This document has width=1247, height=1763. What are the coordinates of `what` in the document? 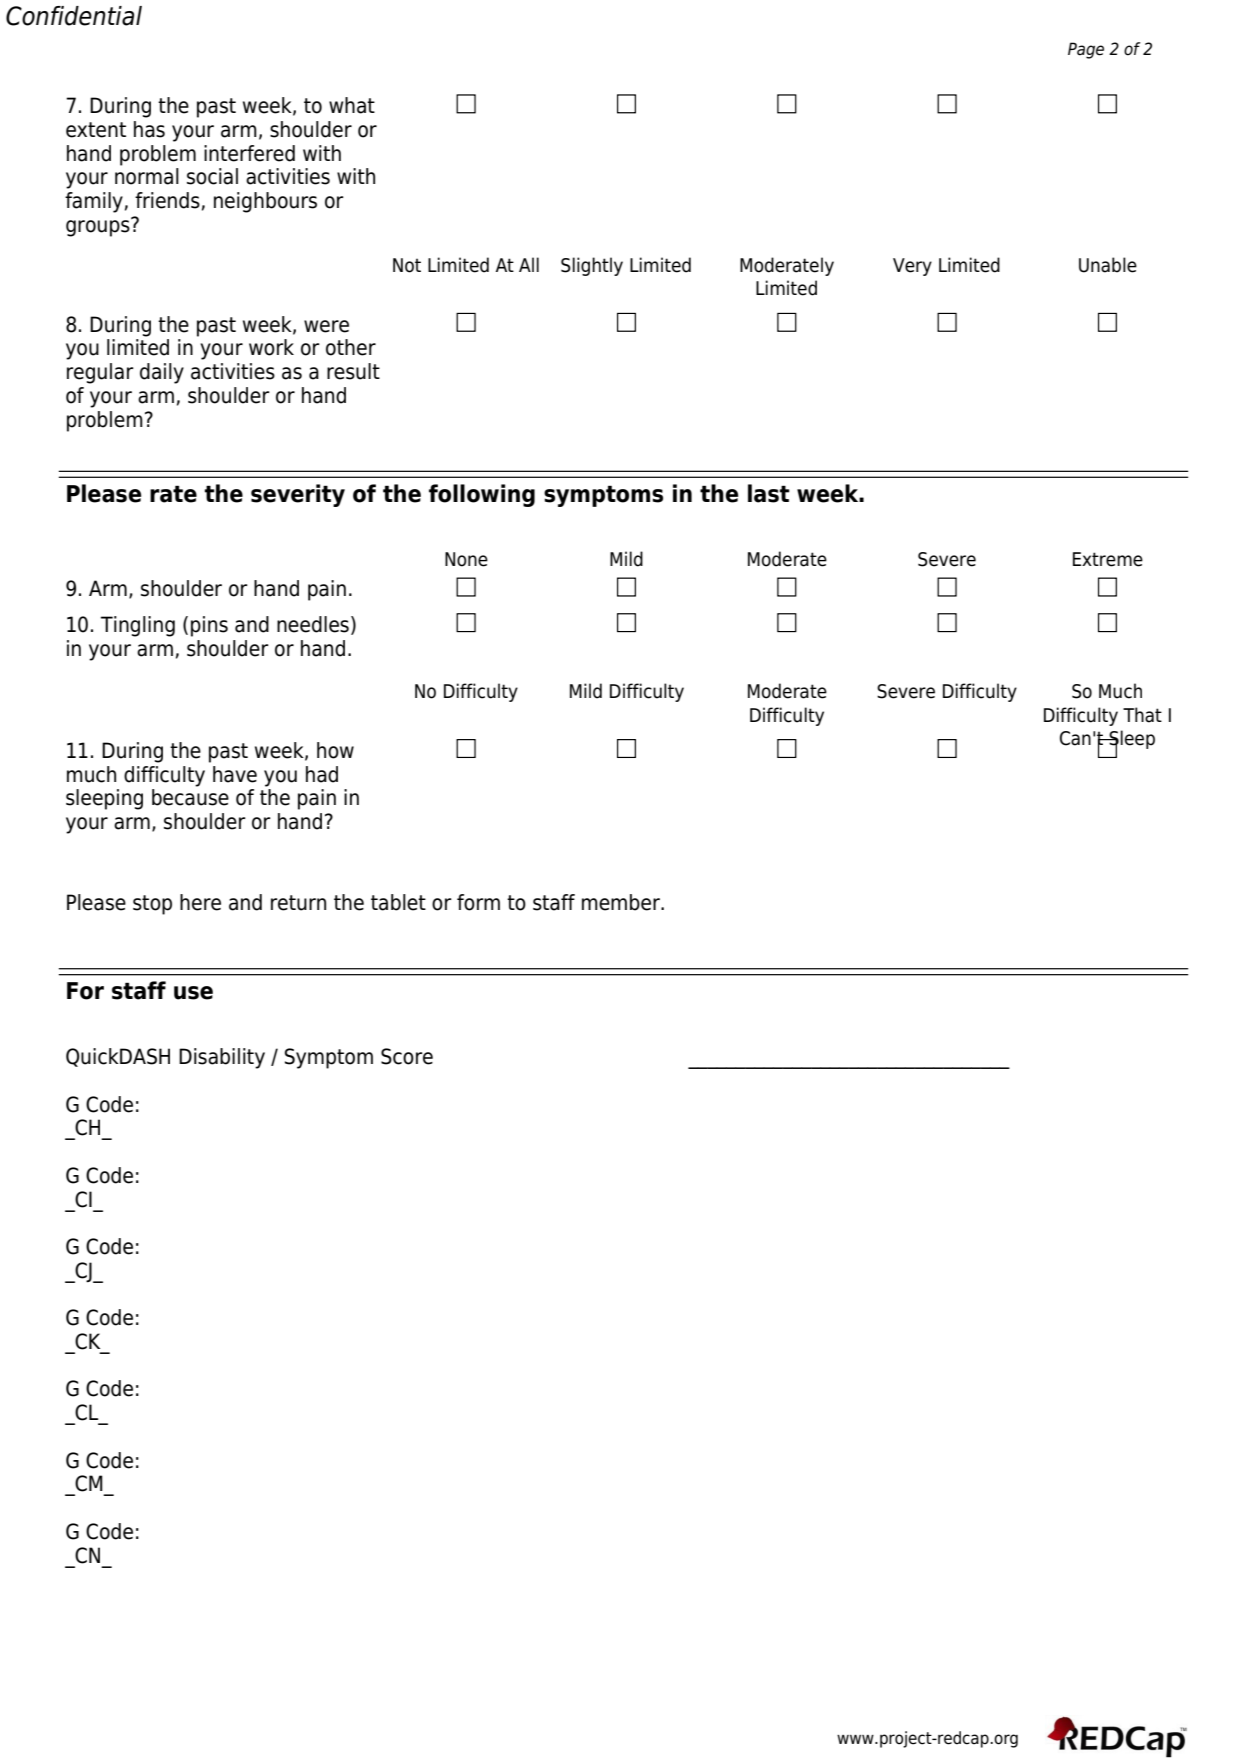 It's located at (352, 105).
